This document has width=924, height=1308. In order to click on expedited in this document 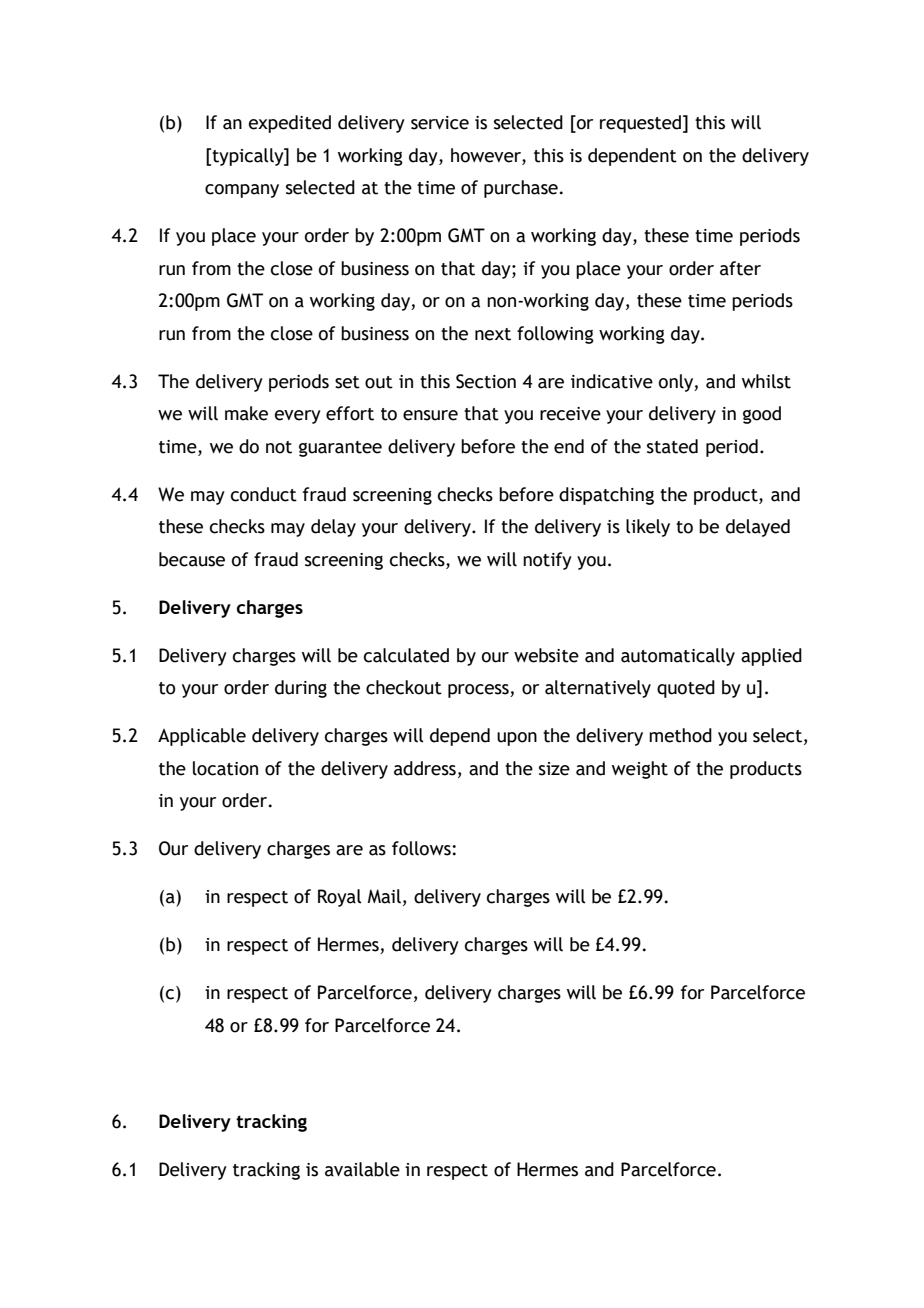, I will do `click(290, 124)`.
